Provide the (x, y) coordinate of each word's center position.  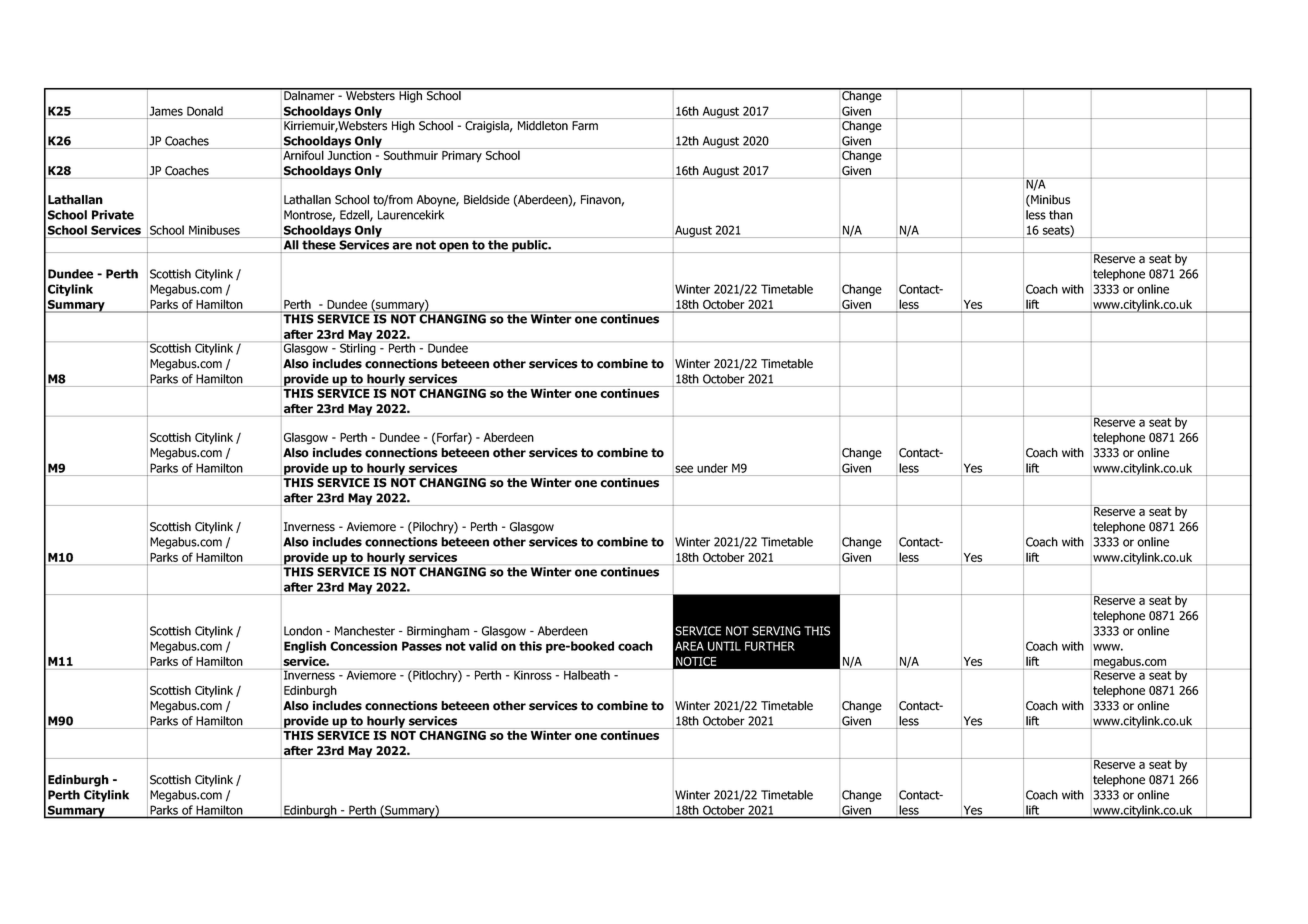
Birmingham (438, 632)
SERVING (776, 631)
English (305, 647)
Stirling (358, 348)
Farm (585, 126)
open (454, 247)
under (712, 468)
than (1061, 215)
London (303, 631)
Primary (462, 157)
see (684, 469)
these (318, 245)
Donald (205, 111)
